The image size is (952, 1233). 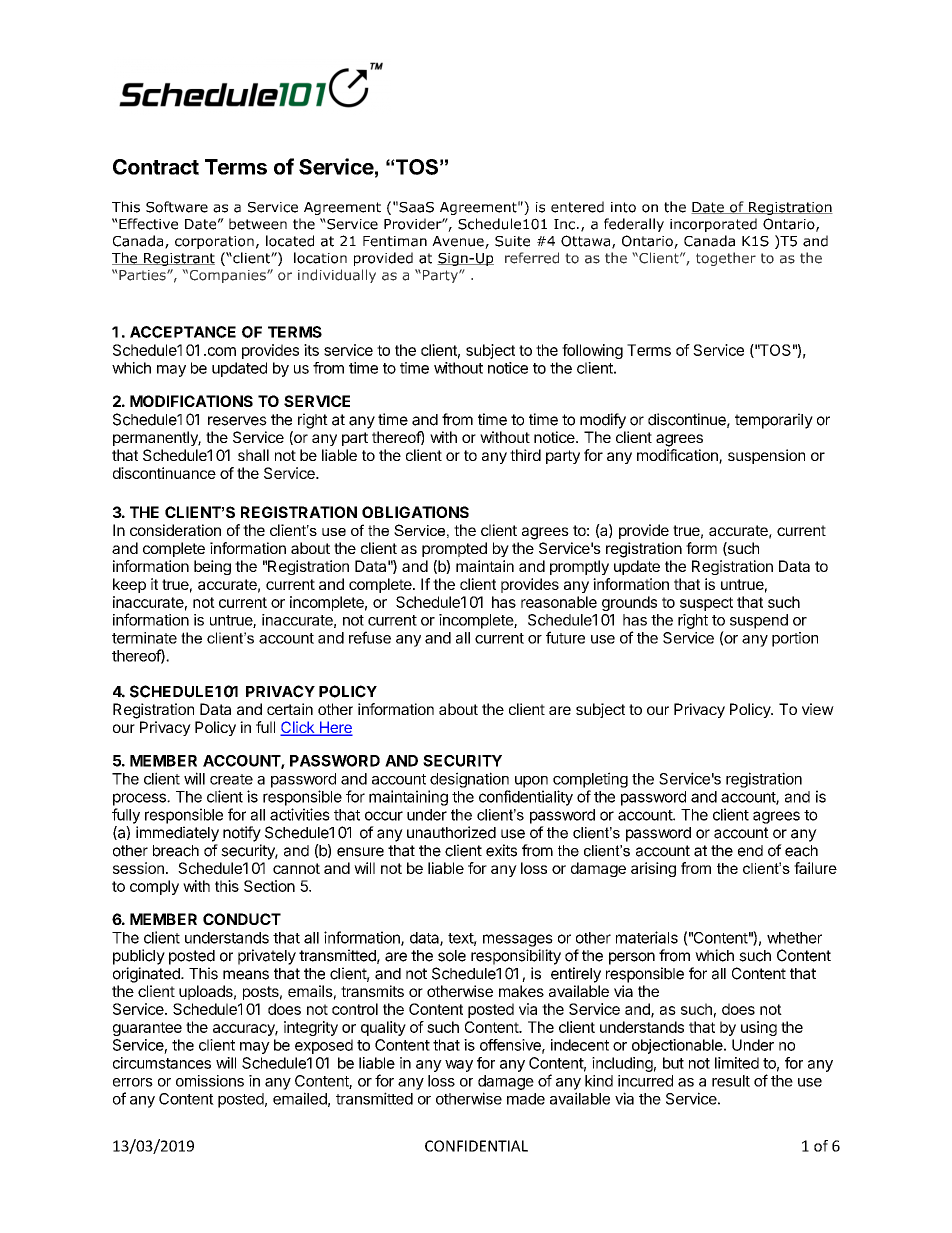 I want to click on third, so click(x=525, y=455).
